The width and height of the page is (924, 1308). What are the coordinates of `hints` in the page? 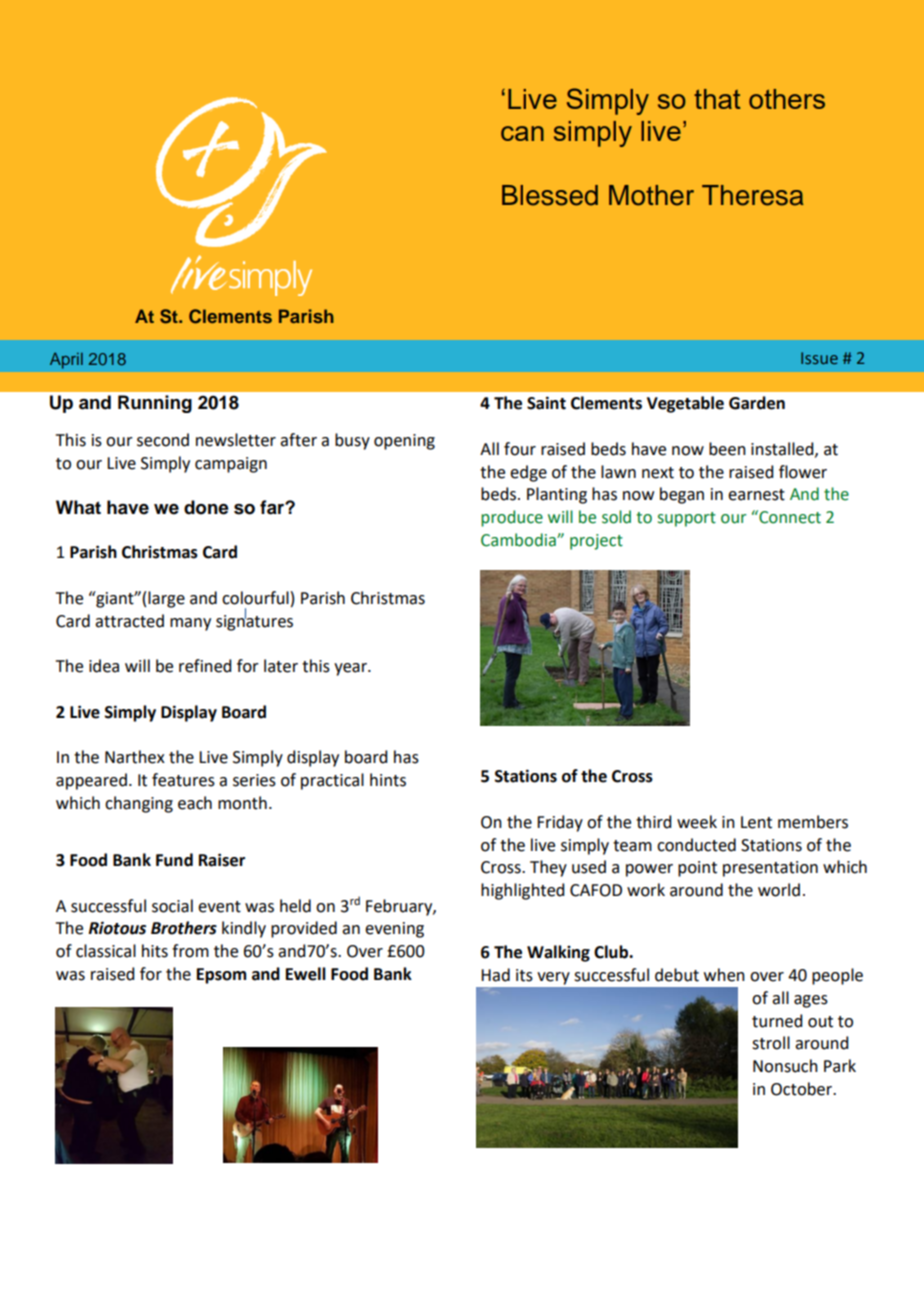 It's located at (388, 780).
